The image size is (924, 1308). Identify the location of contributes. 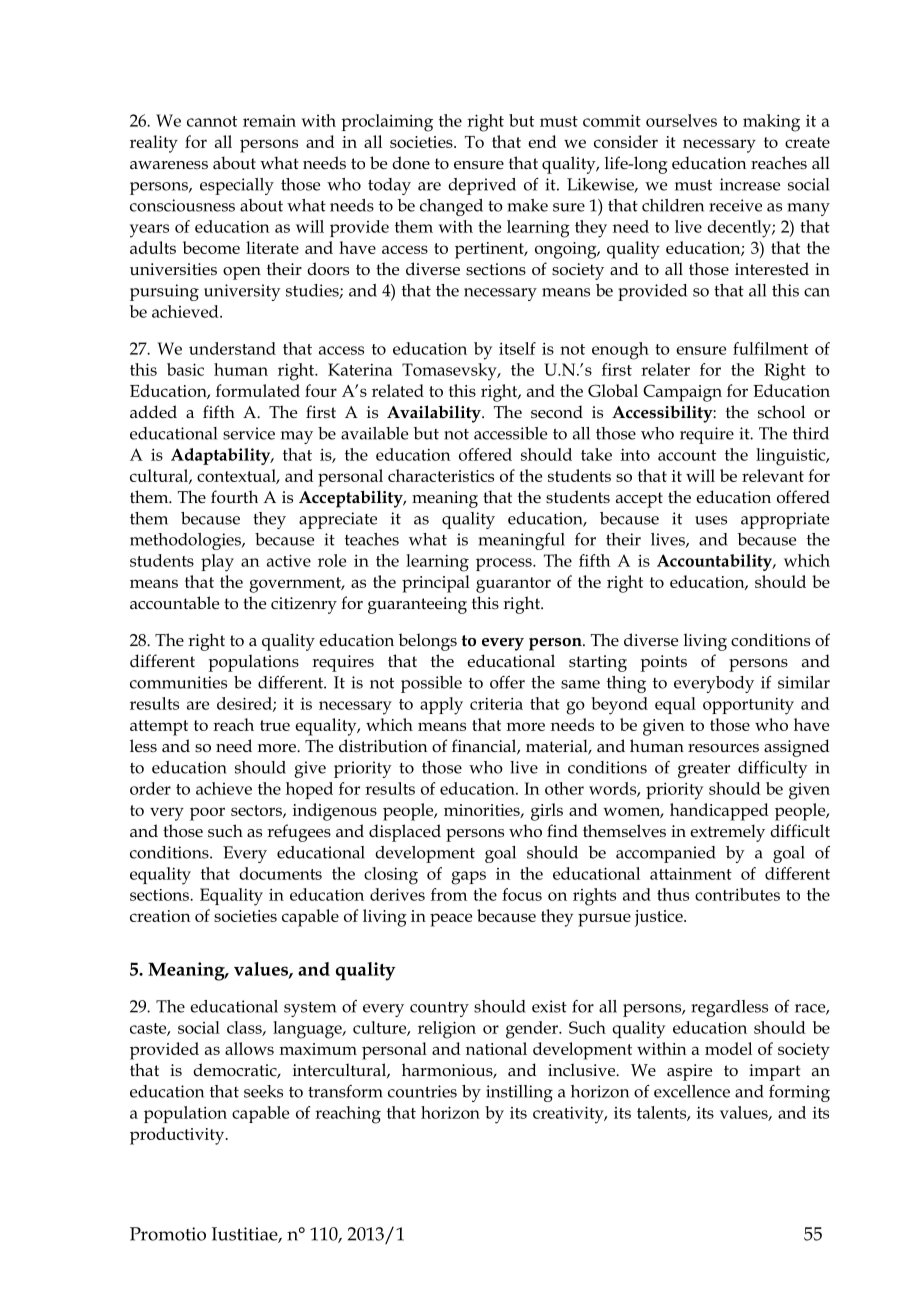
(737, 894).
